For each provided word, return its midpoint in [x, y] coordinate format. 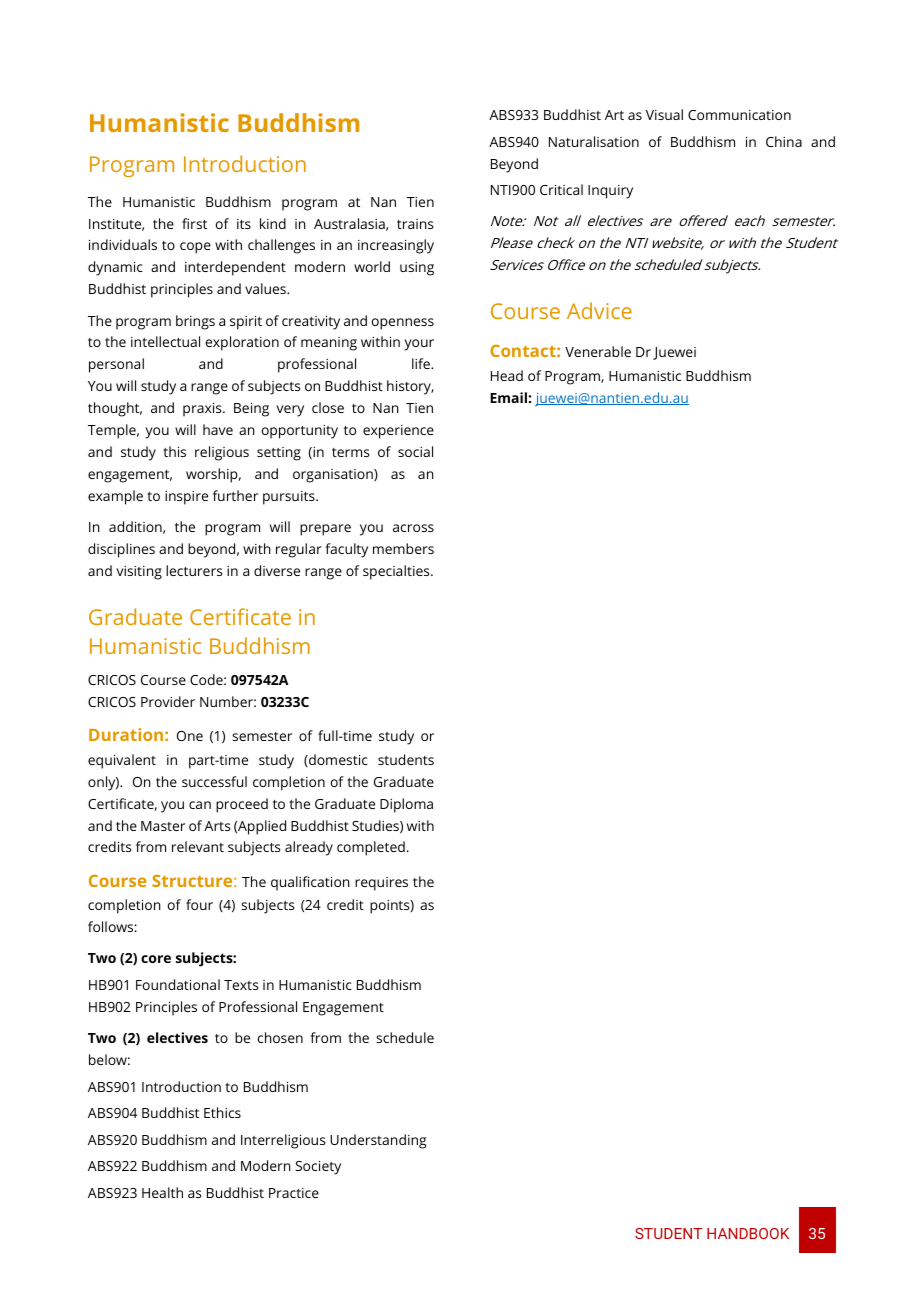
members [403, 548]
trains [415, 224]
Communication [739, 115]
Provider [168, 701]
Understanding [378, 1141]
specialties [397, 572]
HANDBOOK [748, 1233]
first [194, 223]
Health [162, 1192]
